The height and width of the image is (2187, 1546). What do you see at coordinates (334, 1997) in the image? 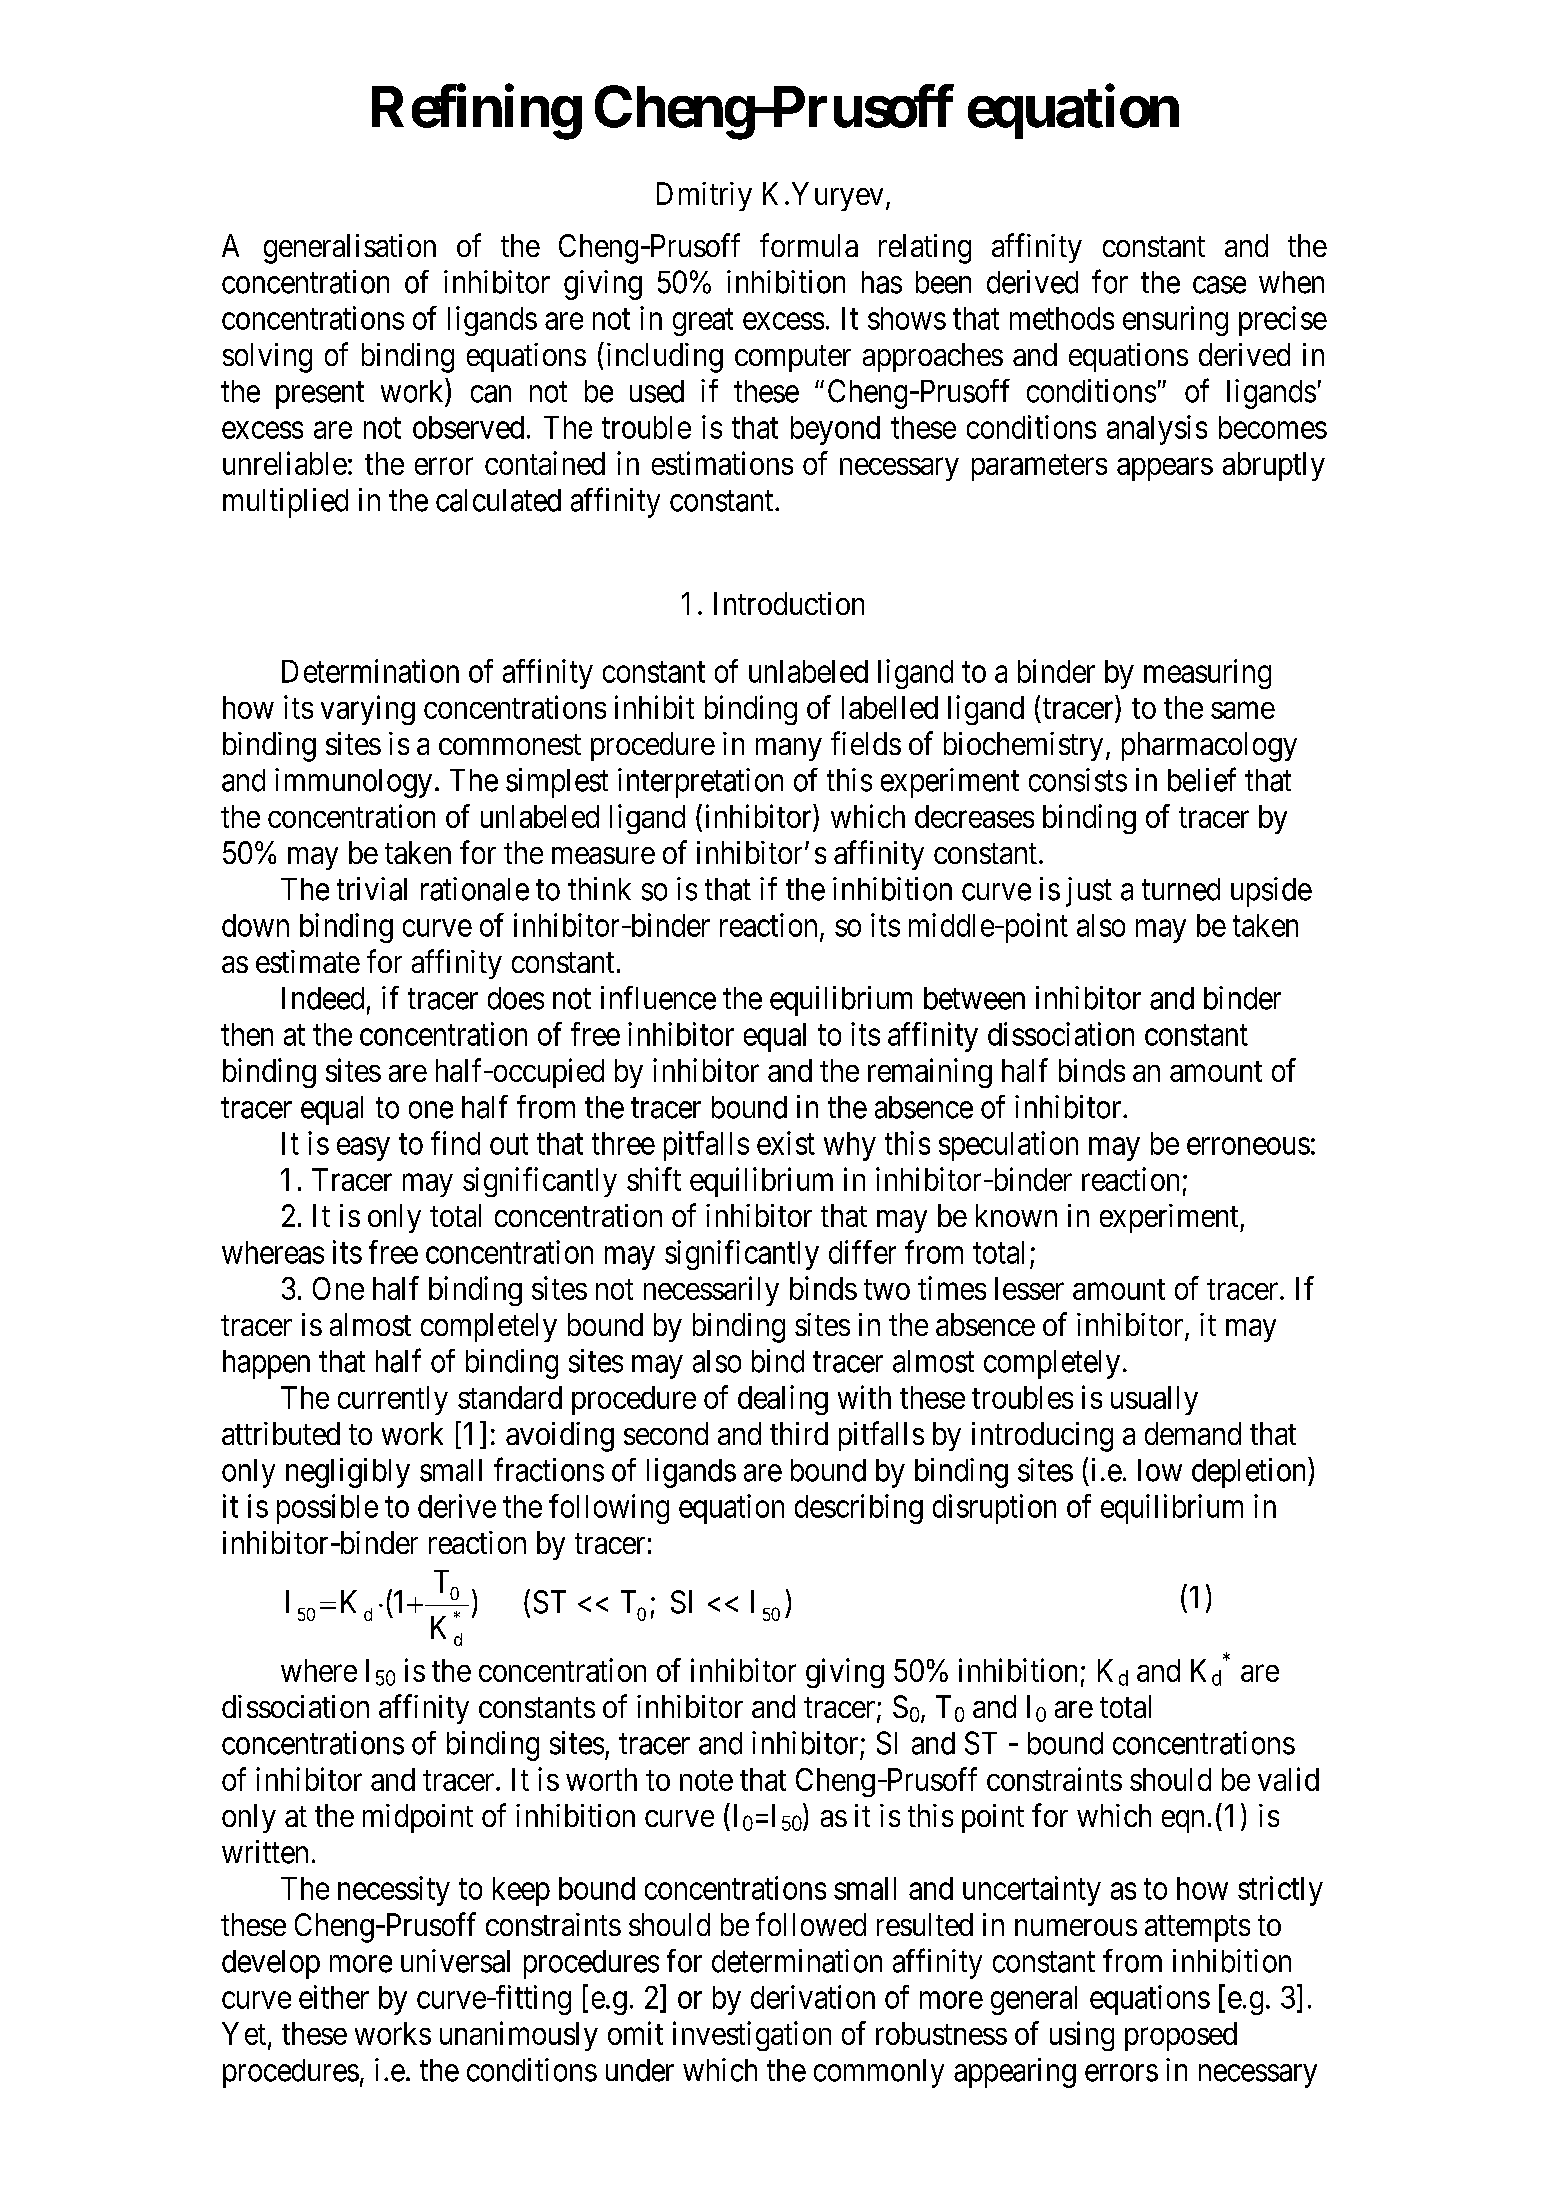
I see `either` at bounding box center [334, 1997].
